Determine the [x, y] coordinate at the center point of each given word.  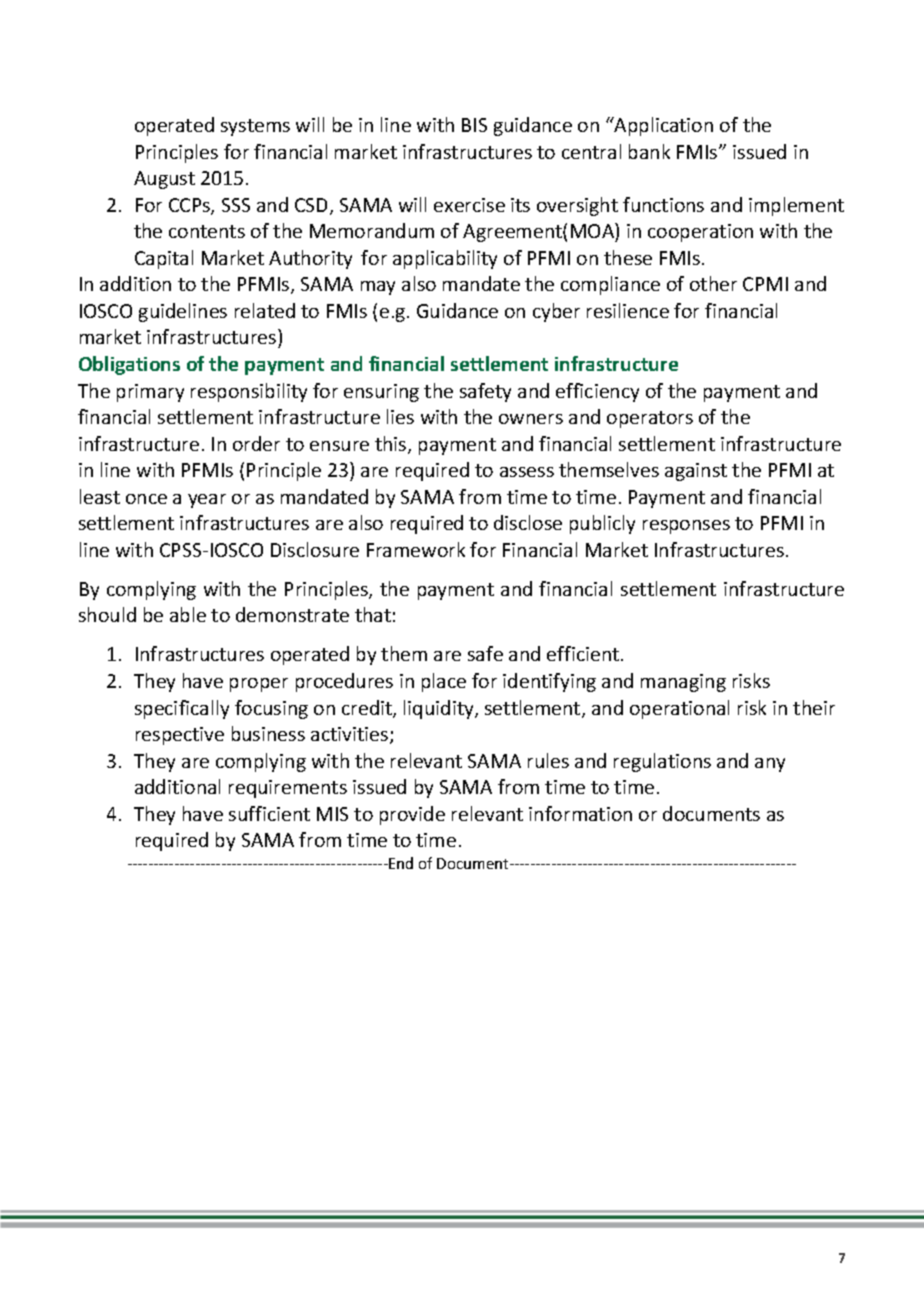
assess [527, 472]
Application [663, 126]
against [696, 472]
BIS [474, 125]
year [207, 501]
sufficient [269, 813]
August [164, 180]
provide [412, 815]
